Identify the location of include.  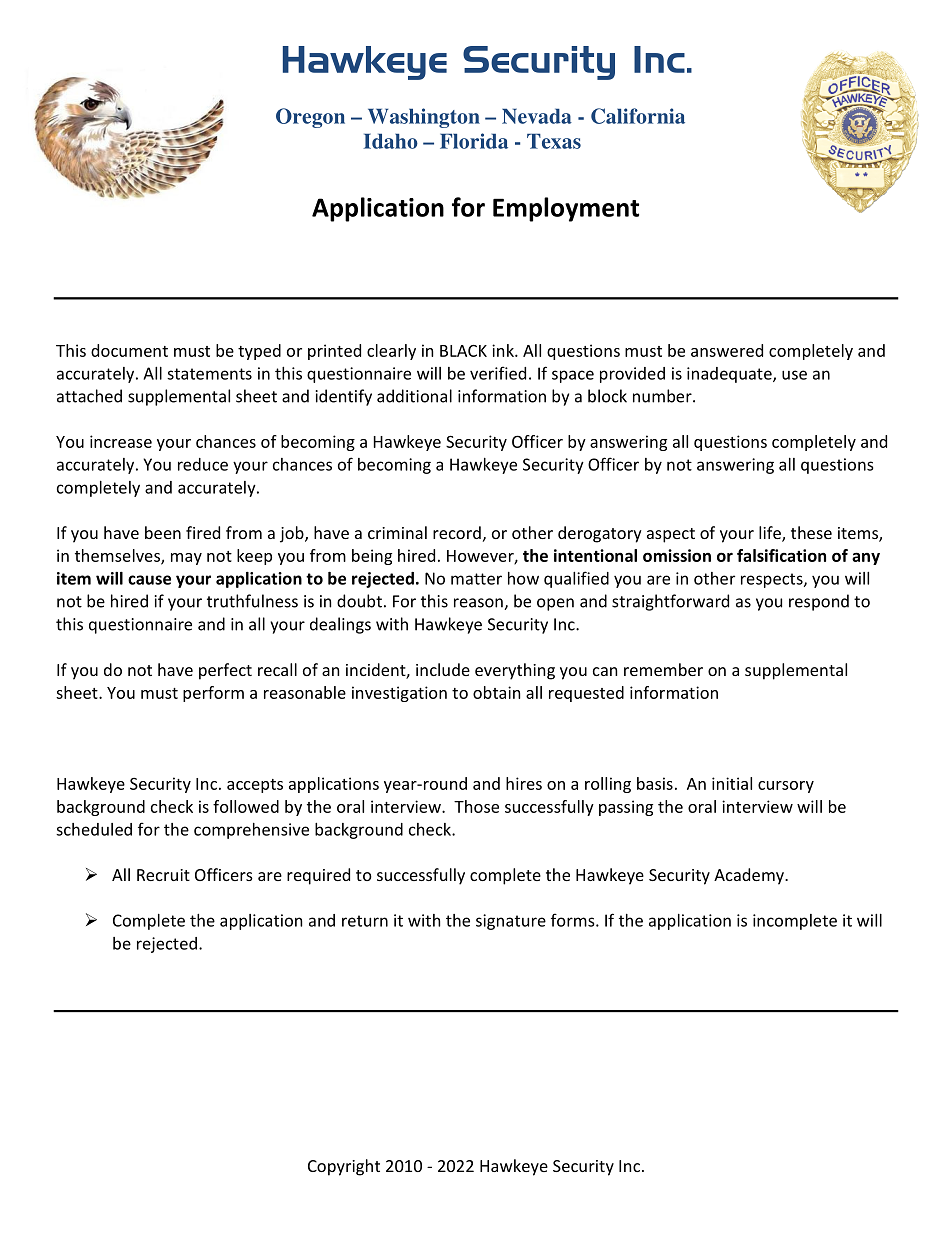
(443, 669).
